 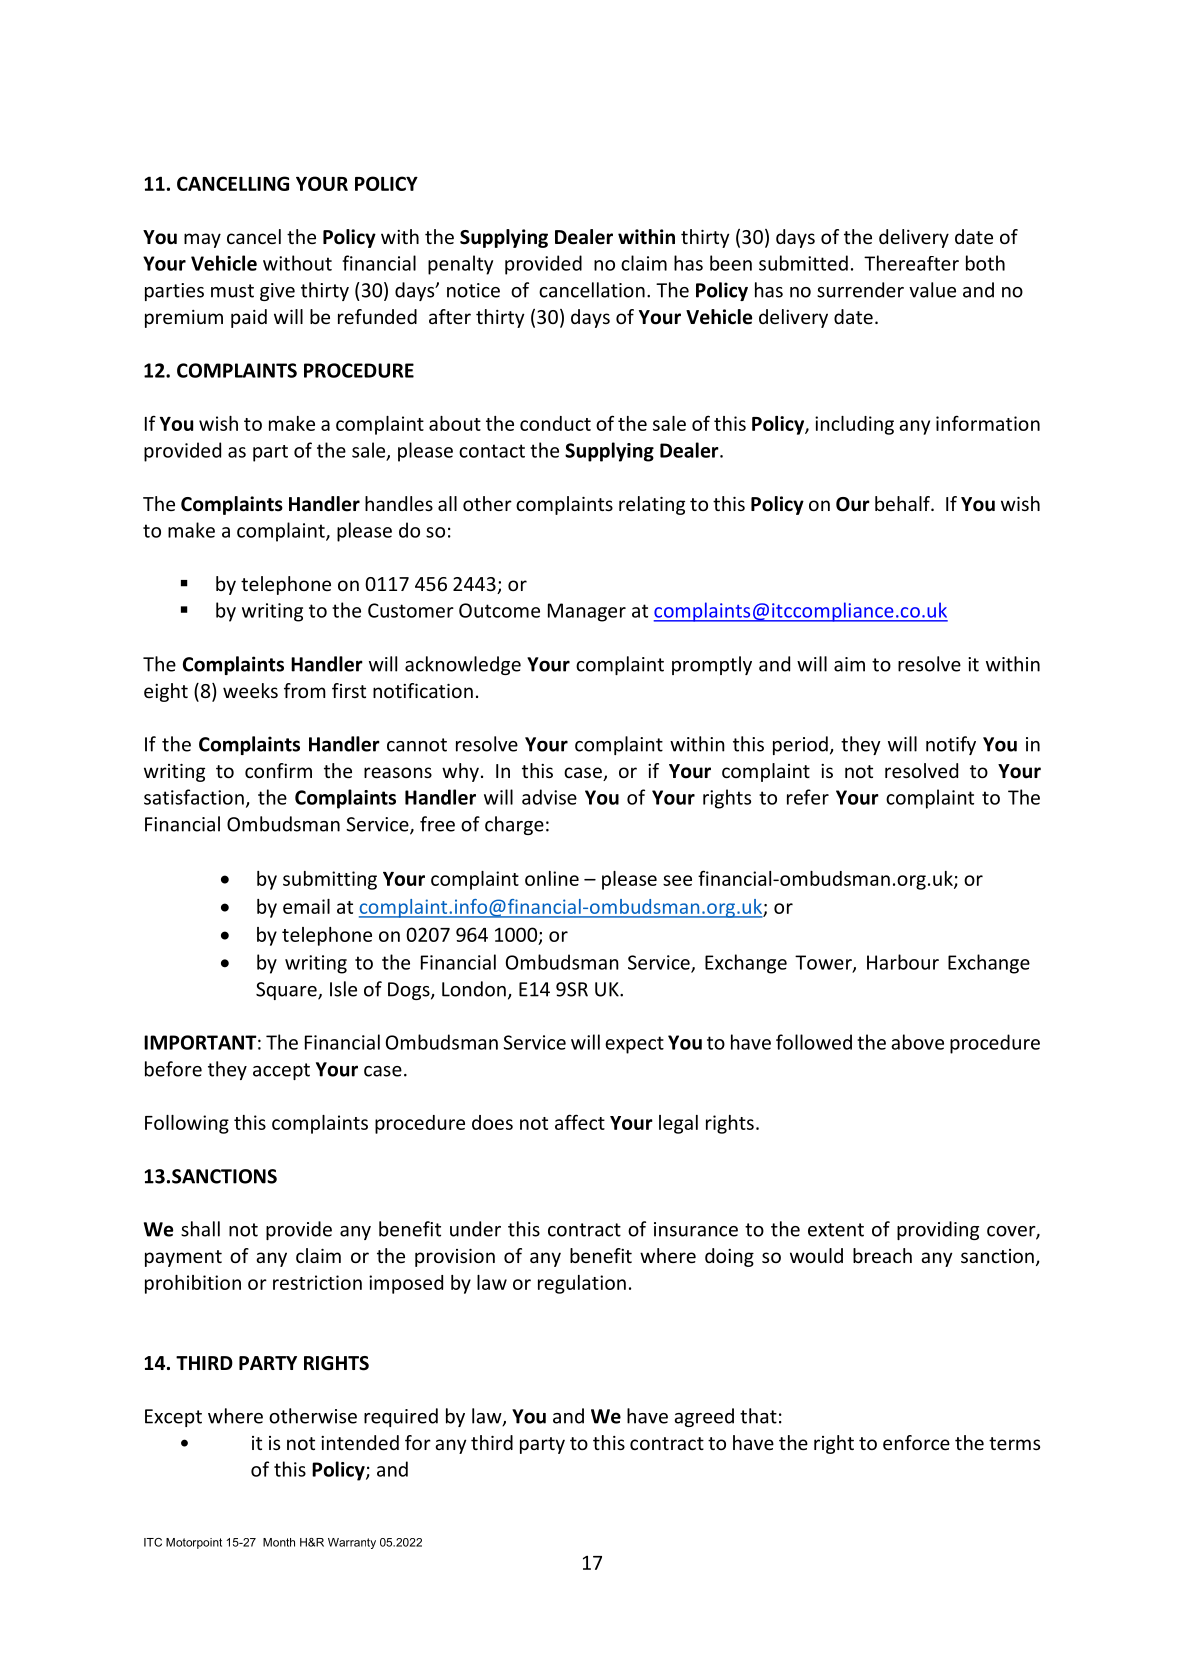 What do you see at coordinates (634, 1045) in the screenshot?
I see `expect` at bounding box center [634, 1045].
